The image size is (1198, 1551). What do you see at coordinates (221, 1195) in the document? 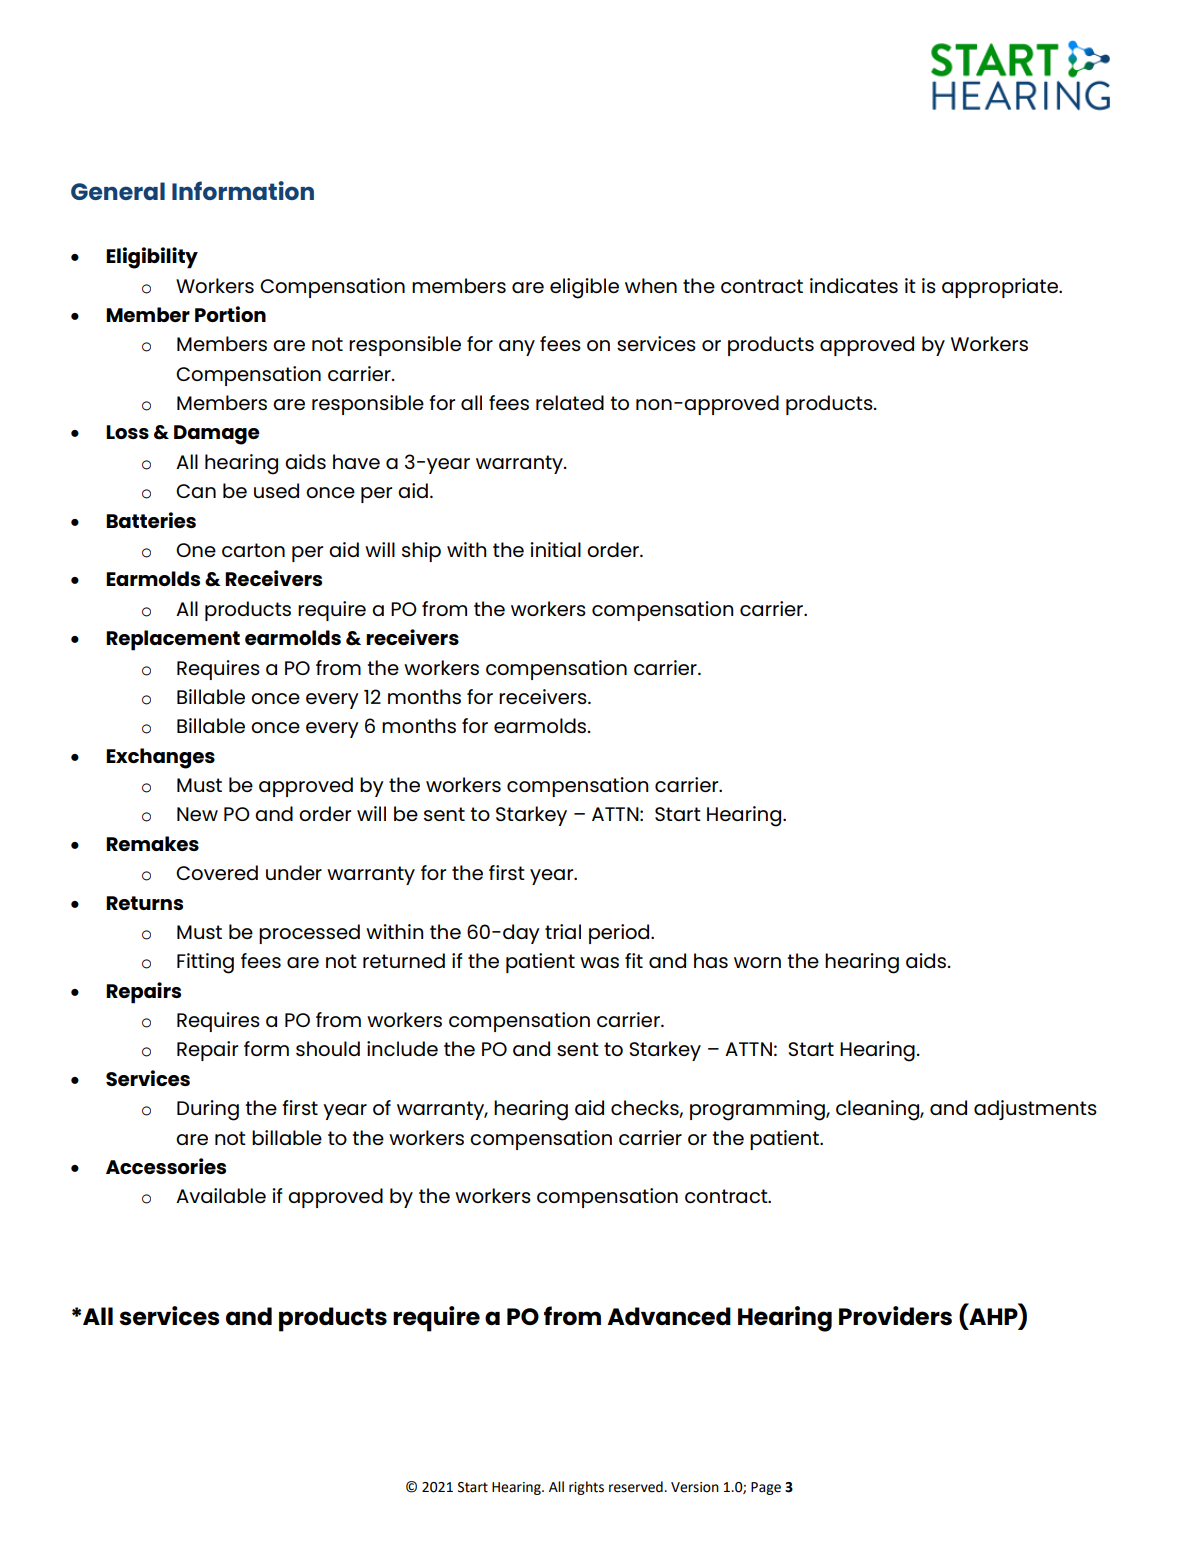
I see `Available` at bounding box center [221, 1195].
